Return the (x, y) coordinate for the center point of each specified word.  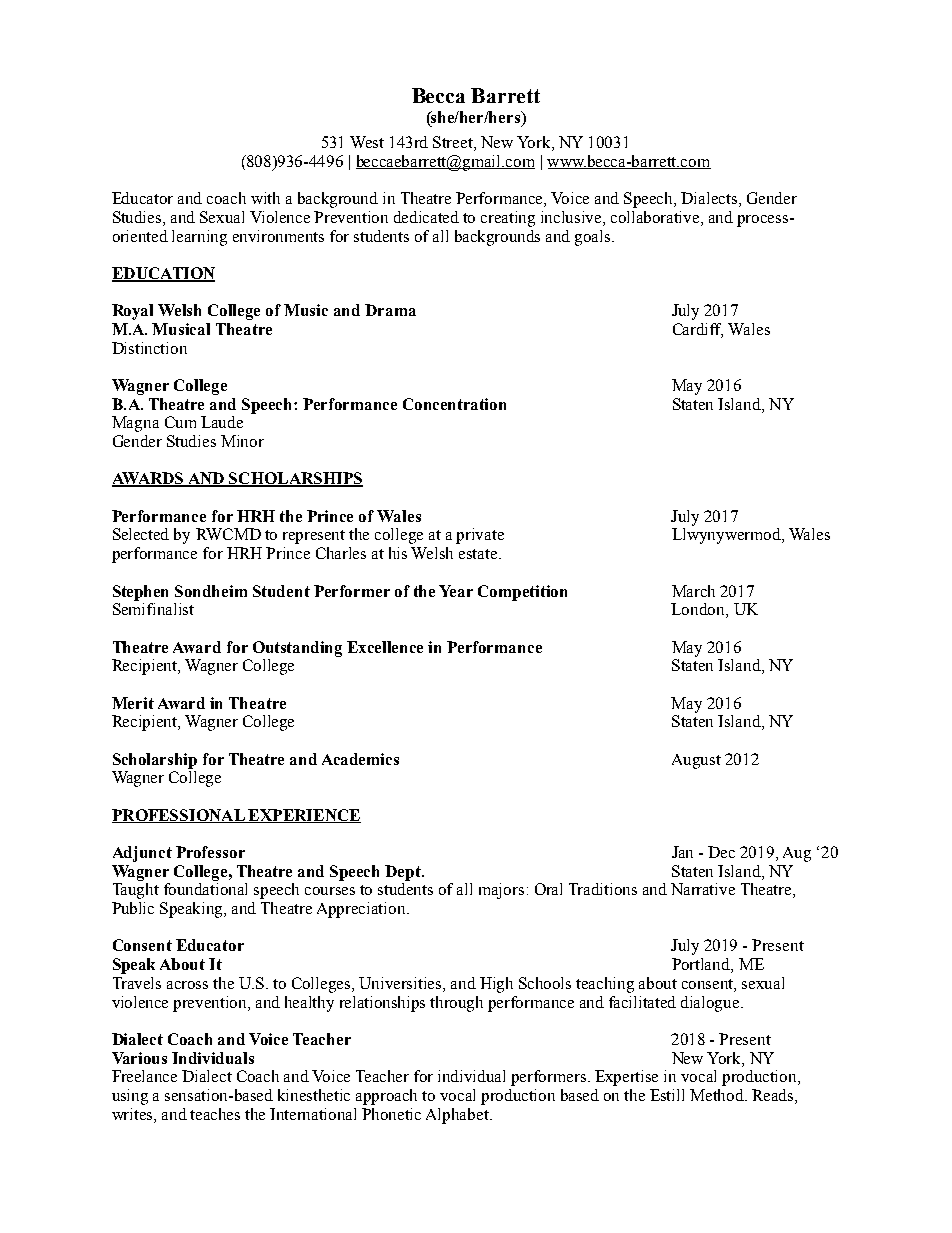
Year (456, 591)
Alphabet (458, 1116)
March (693, 591)
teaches (215, 1114)
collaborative (656, 218)
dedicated (426, 217)
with (265, 198)
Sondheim (211, 591)
